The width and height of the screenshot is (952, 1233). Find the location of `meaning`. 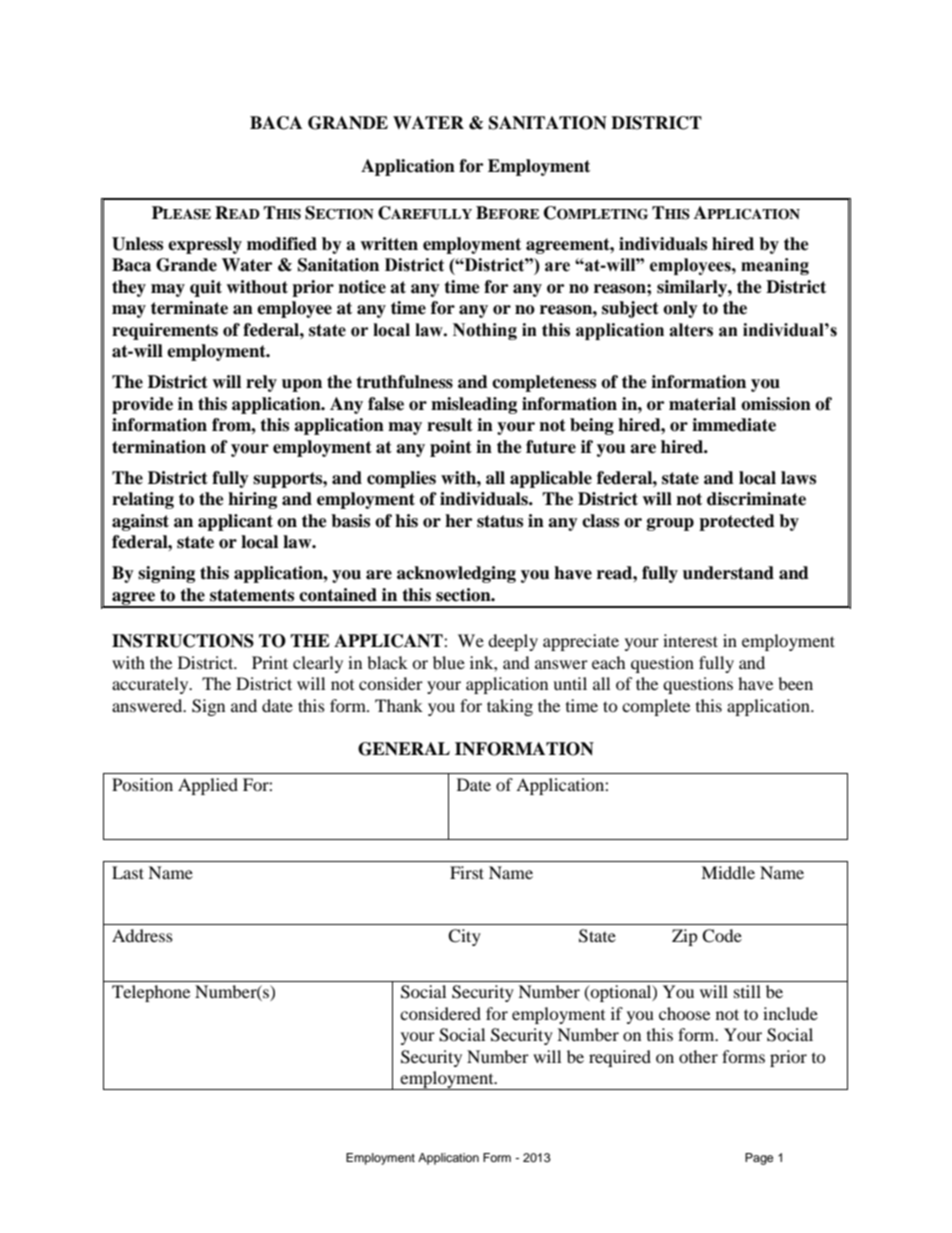

meaning is located at coordinates (775, 266).
